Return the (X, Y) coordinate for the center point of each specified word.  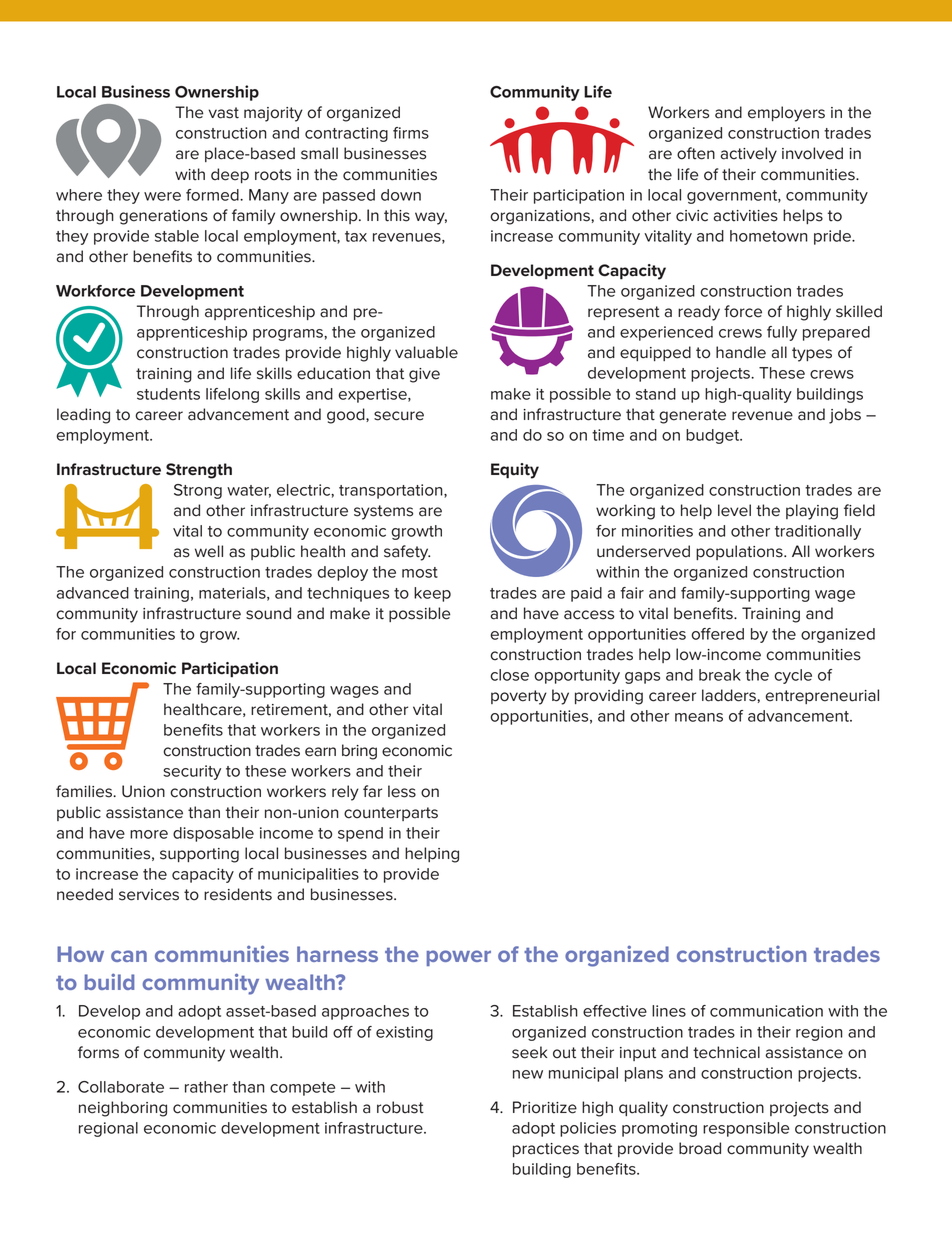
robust (400, 1107)
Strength (199, 471)
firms (411, 133)
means (699, 717)
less (402, 791)
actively (748, 155)
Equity (515, 471)
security (192, 772)
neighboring (123, 1109)
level (734, 510)
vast (223, 113)
